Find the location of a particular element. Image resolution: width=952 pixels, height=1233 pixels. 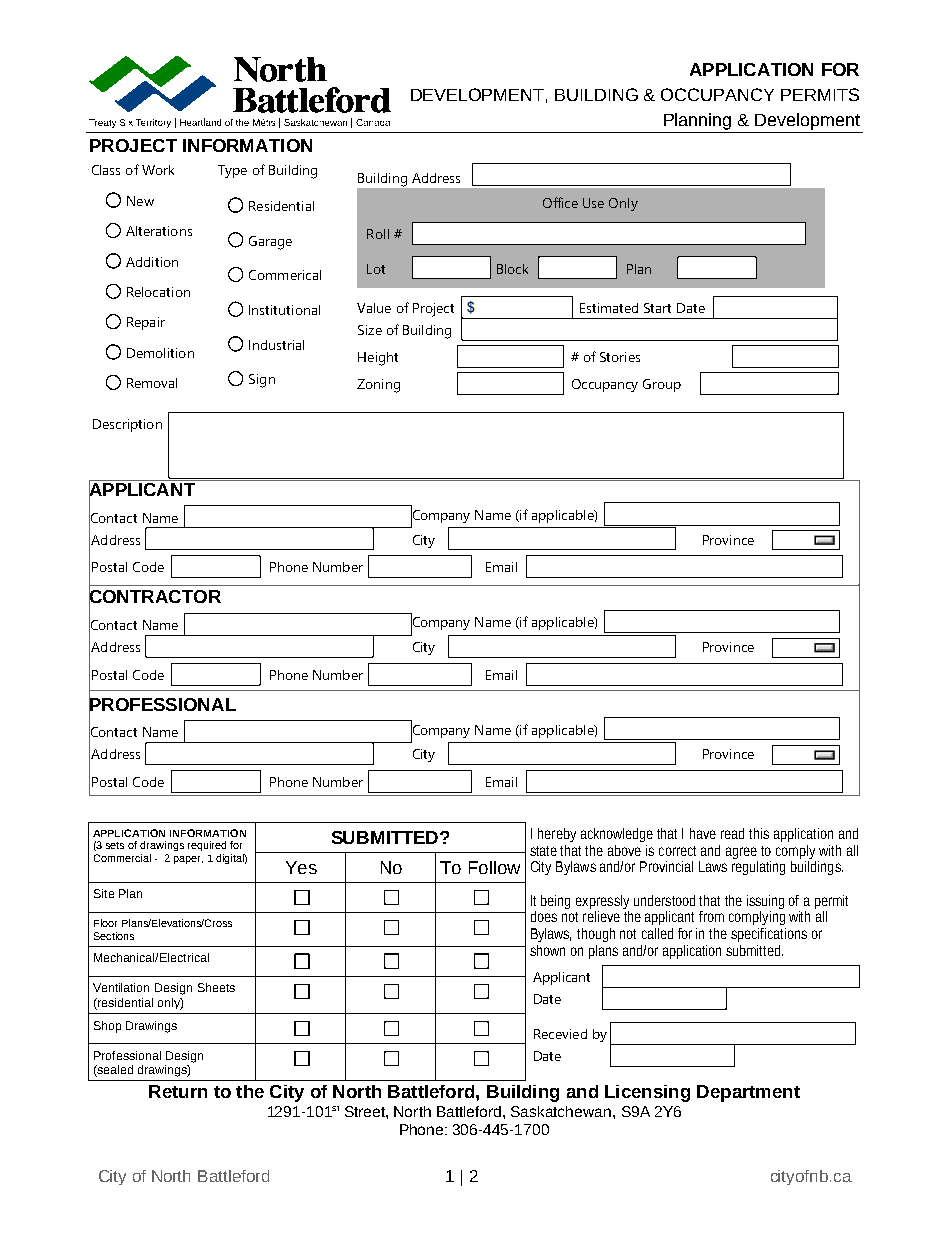

Use is located at coordinates (593, 203).
